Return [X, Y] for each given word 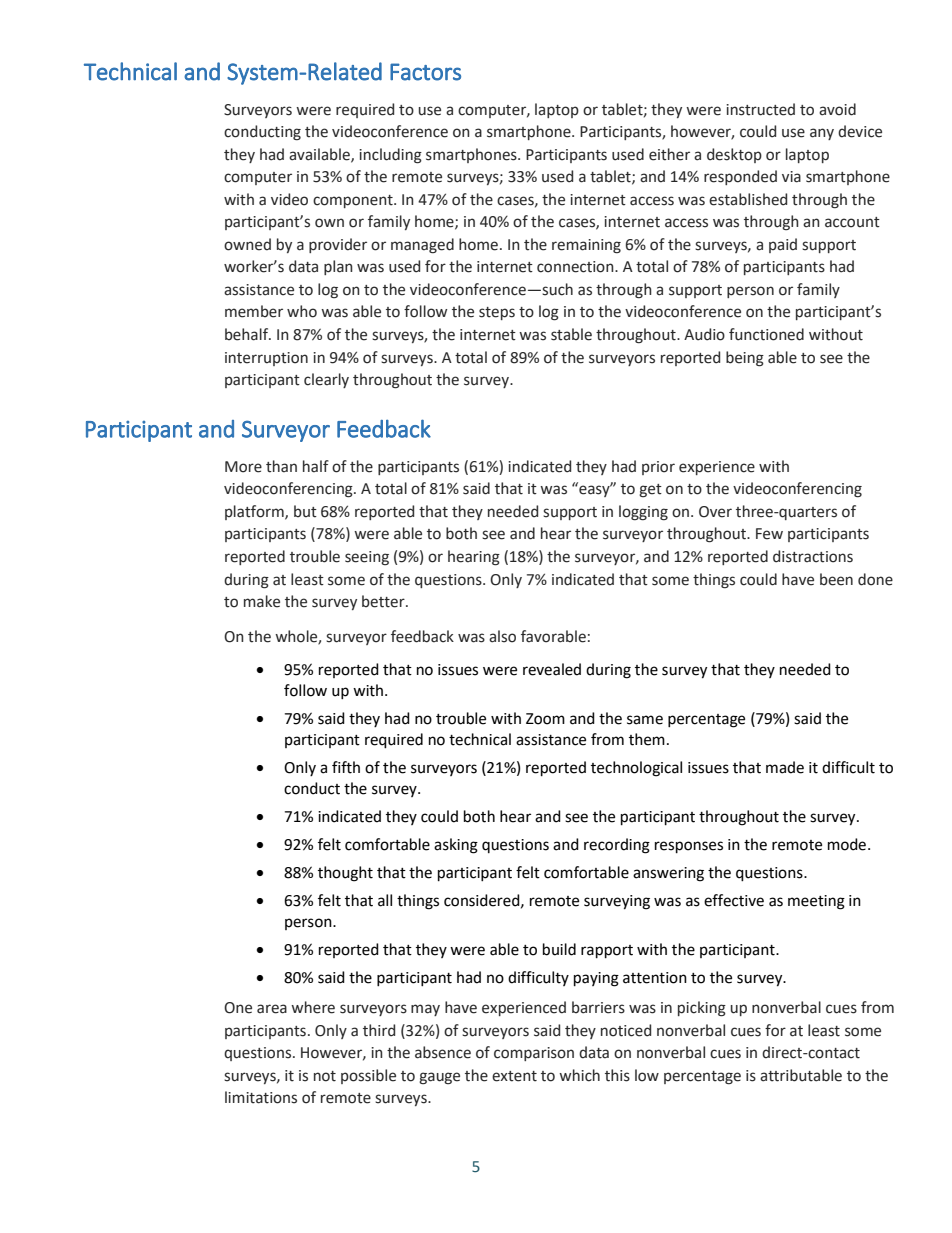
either [669, 154]
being [745, 359]
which [579, 1075]
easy [594, 490]
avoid [837, 109]
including [390, 156]
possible [368, 1076]
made [785, 767]
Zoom [545, 719]
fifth [346, 767]
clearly [326, 380]
